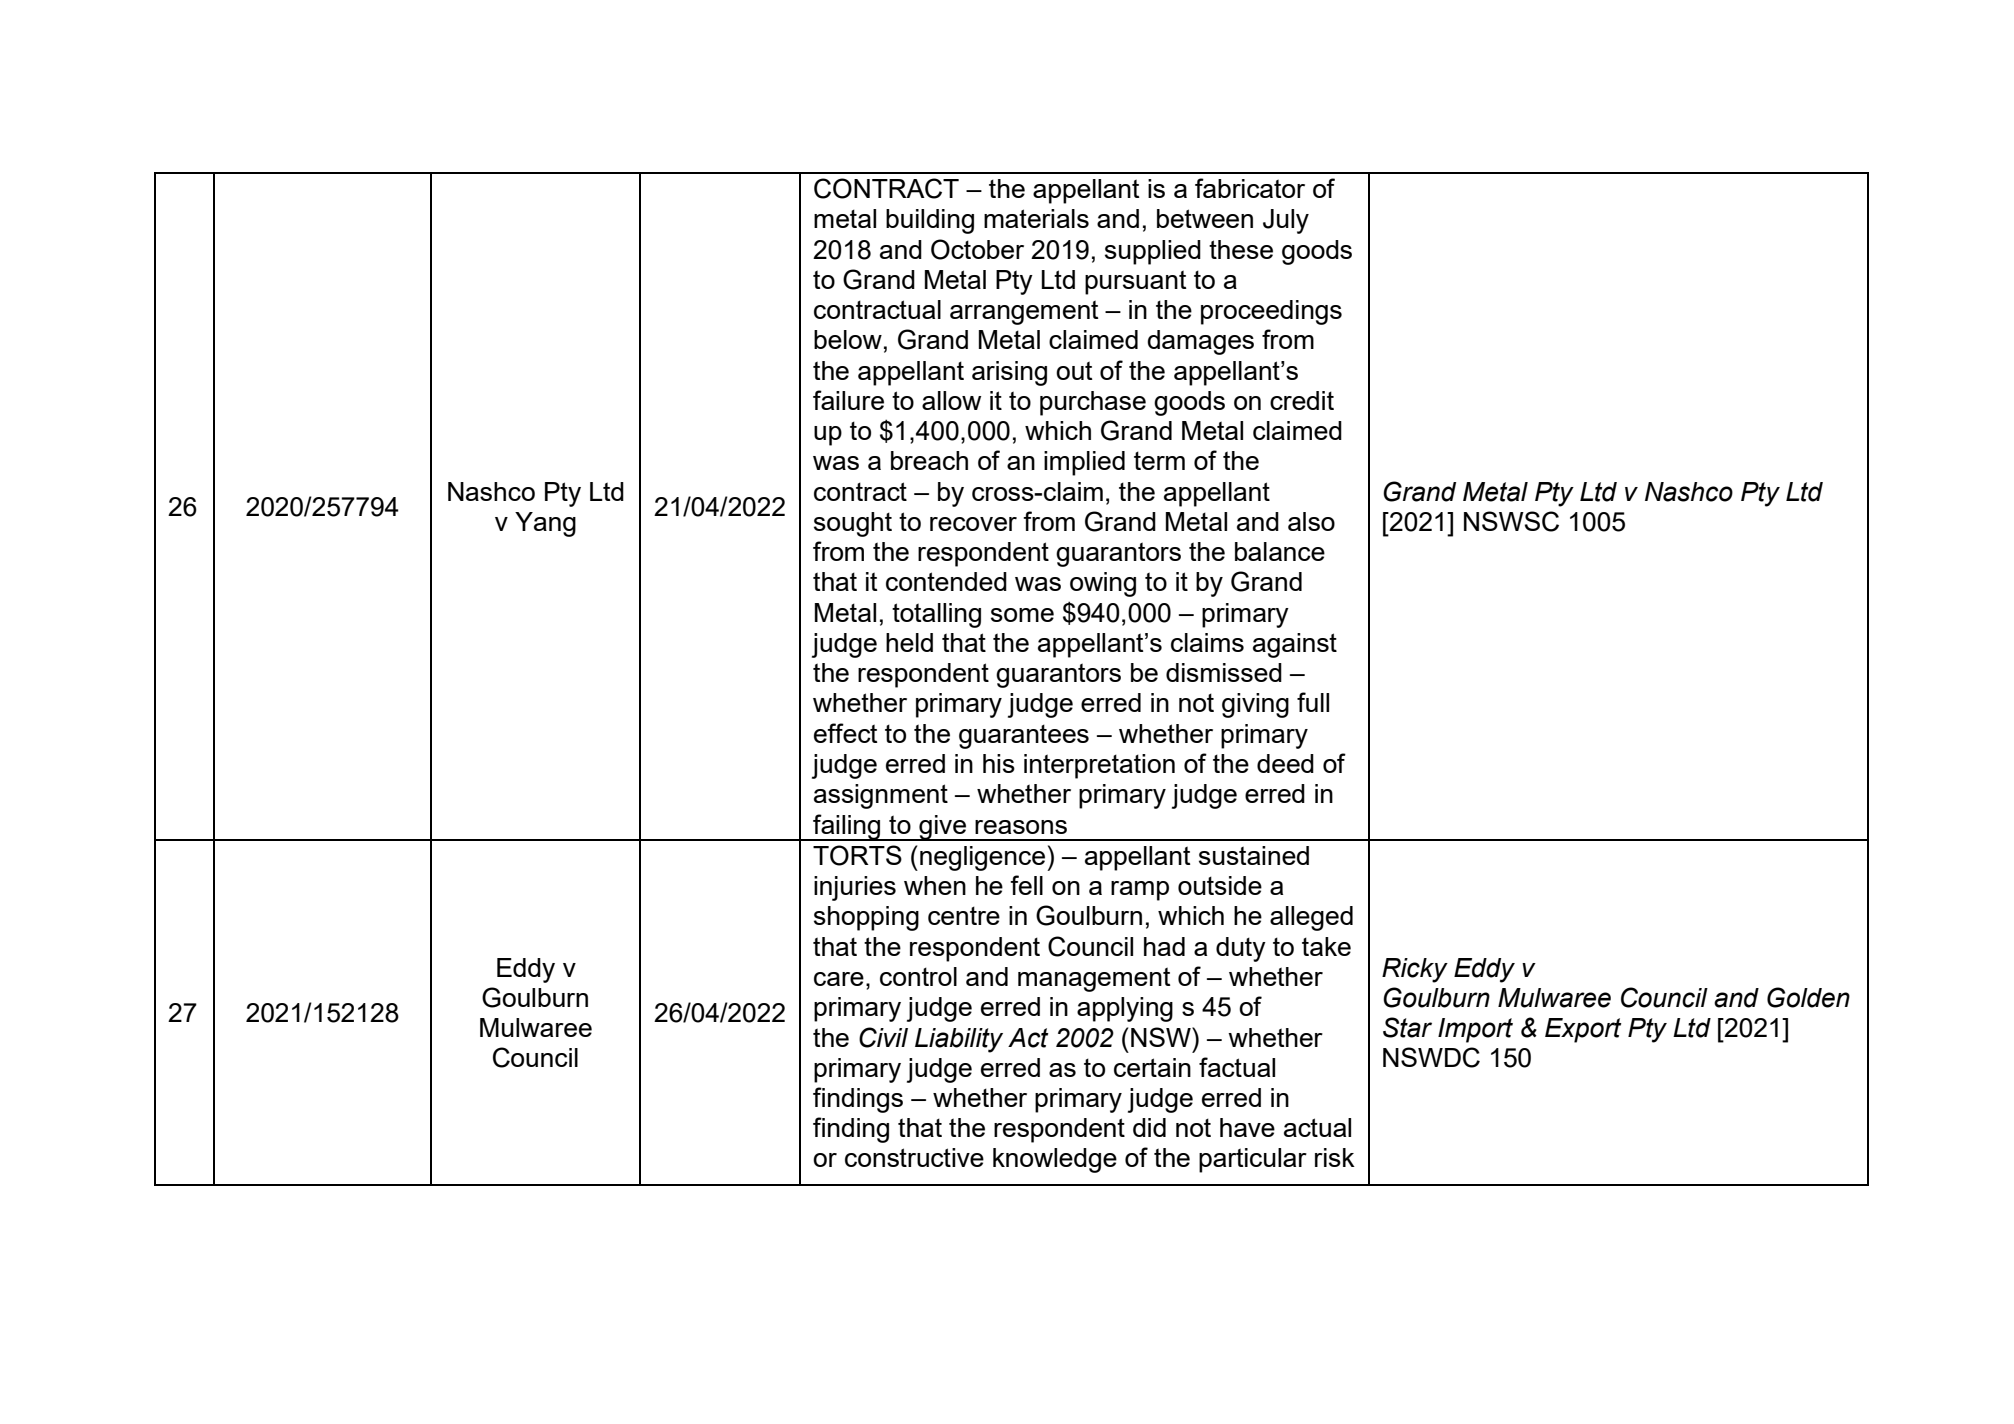  Describe the element at coordinates (1583, 1030) in the document. I see `Export` at that location.
